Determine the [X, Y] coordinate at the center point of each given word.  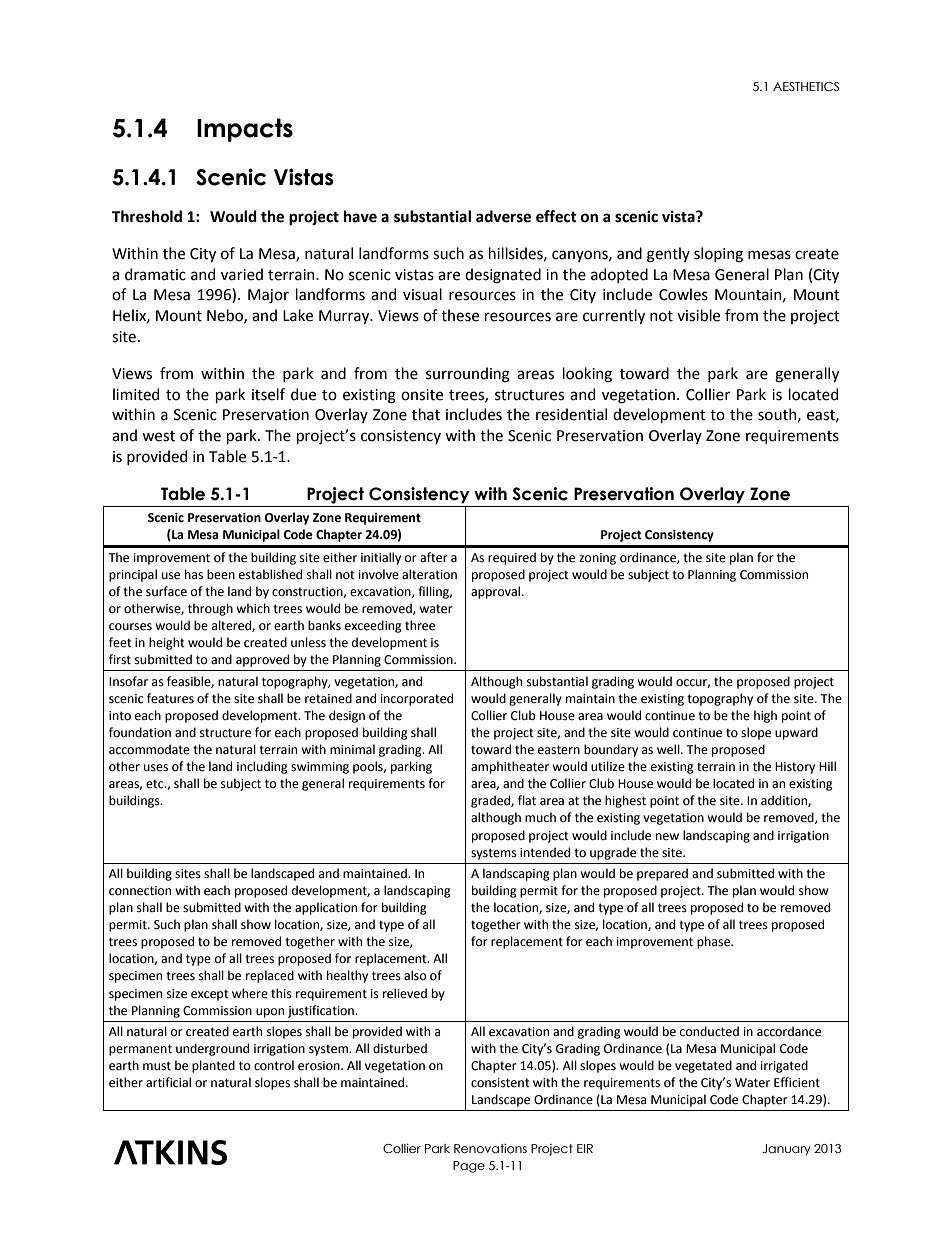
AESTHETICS [806, 86]
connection [140, 891]
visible [698, 315]
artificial [168, 1082]
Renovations [490, 1148]
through [210, 609]
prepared [662, 874]
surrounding [468, 375]
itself [268, 394]
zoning [597, 559]
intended [545, 852]
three [420, 625]
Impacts [245, 130]
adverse [503, 216]
